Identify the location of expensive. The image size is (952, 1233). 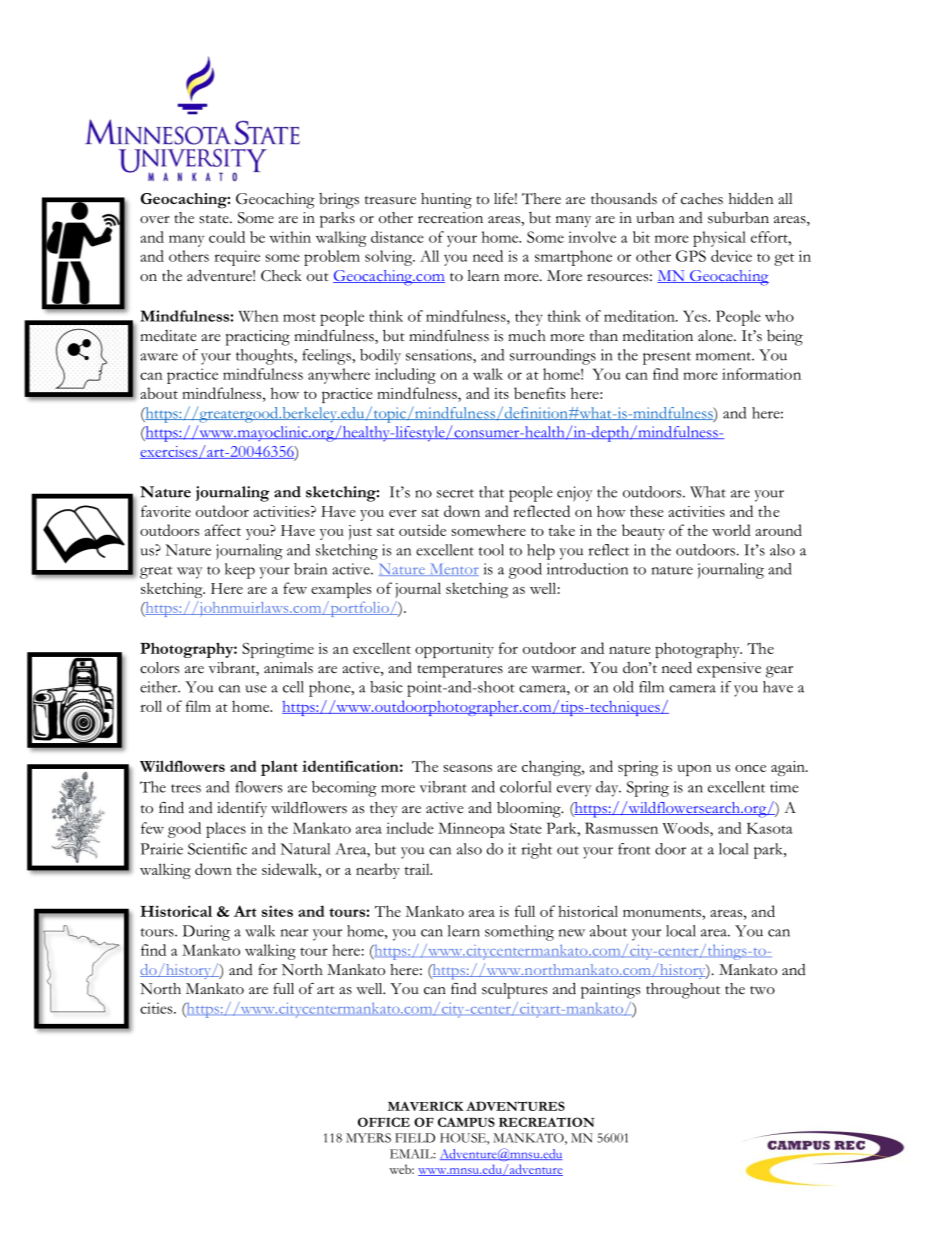
(729, 670).
